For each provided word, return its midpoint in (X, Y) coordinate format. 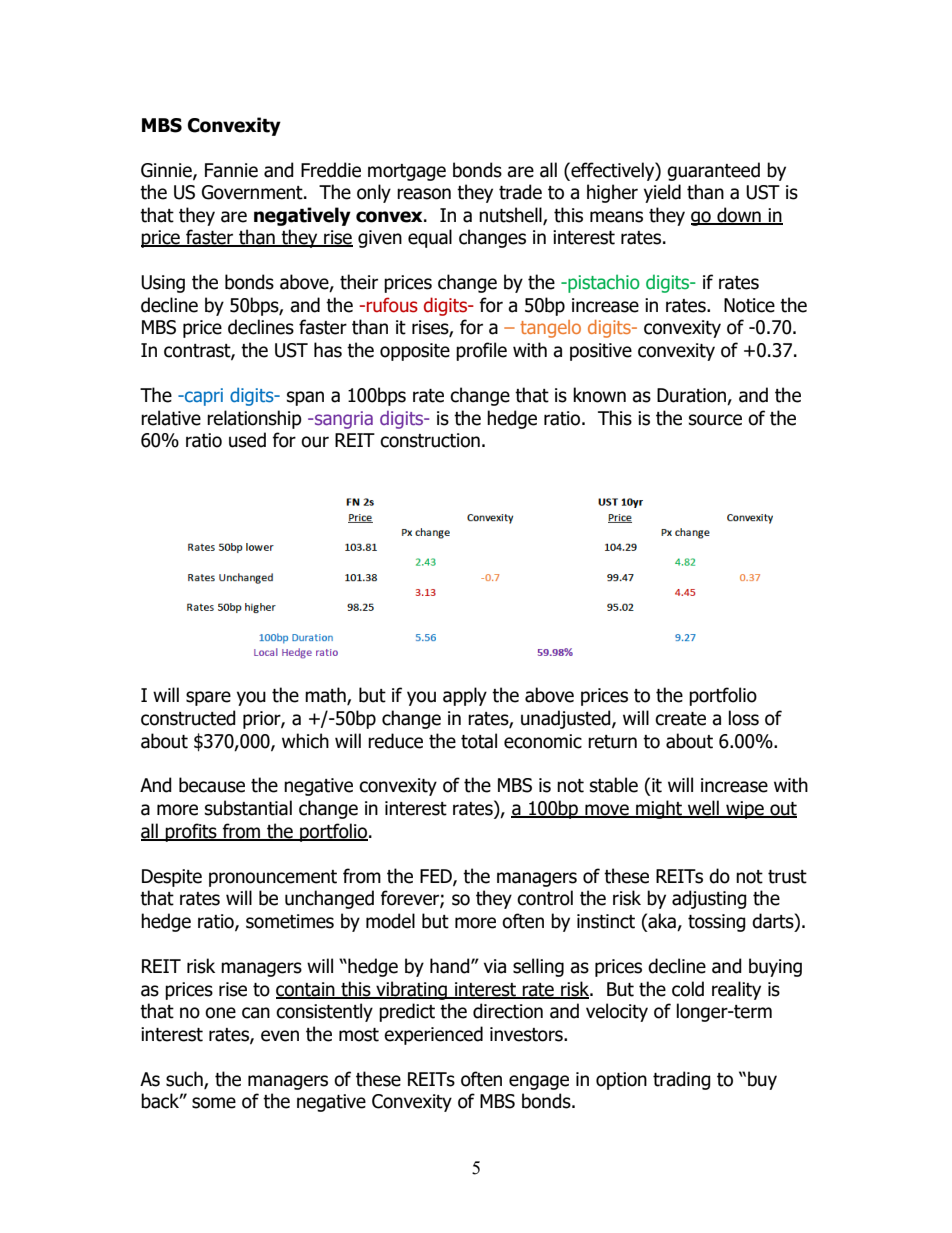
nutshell (511, 215)
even (280, 1036)
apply (465, 696)
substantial (248, 808)
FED (437, 877)
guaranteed (713, 171)
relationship (254, 419)
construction (430, 440)
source (715, 420)
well (703, 809)
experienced (433, 1035)
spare (208, 698)
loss (744, 718)
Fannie (231, 170)
